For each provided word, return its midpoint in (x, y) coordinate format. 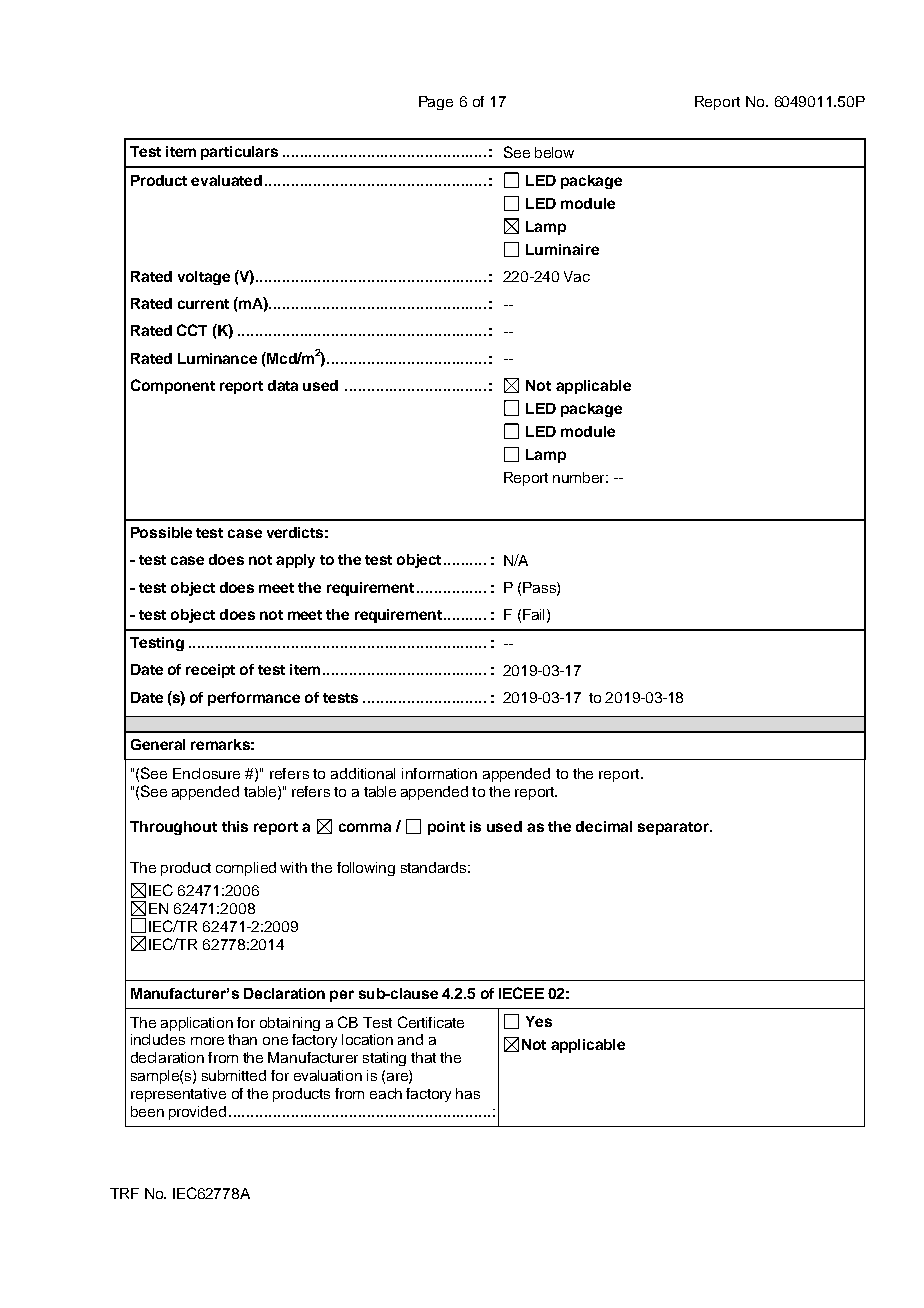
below (554, 152)
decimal (604, 826)
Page (436, 103)
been (147, 1111)
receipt (210, 671)
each (386, 1093)
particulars (239, 153)
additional (363, 773)
